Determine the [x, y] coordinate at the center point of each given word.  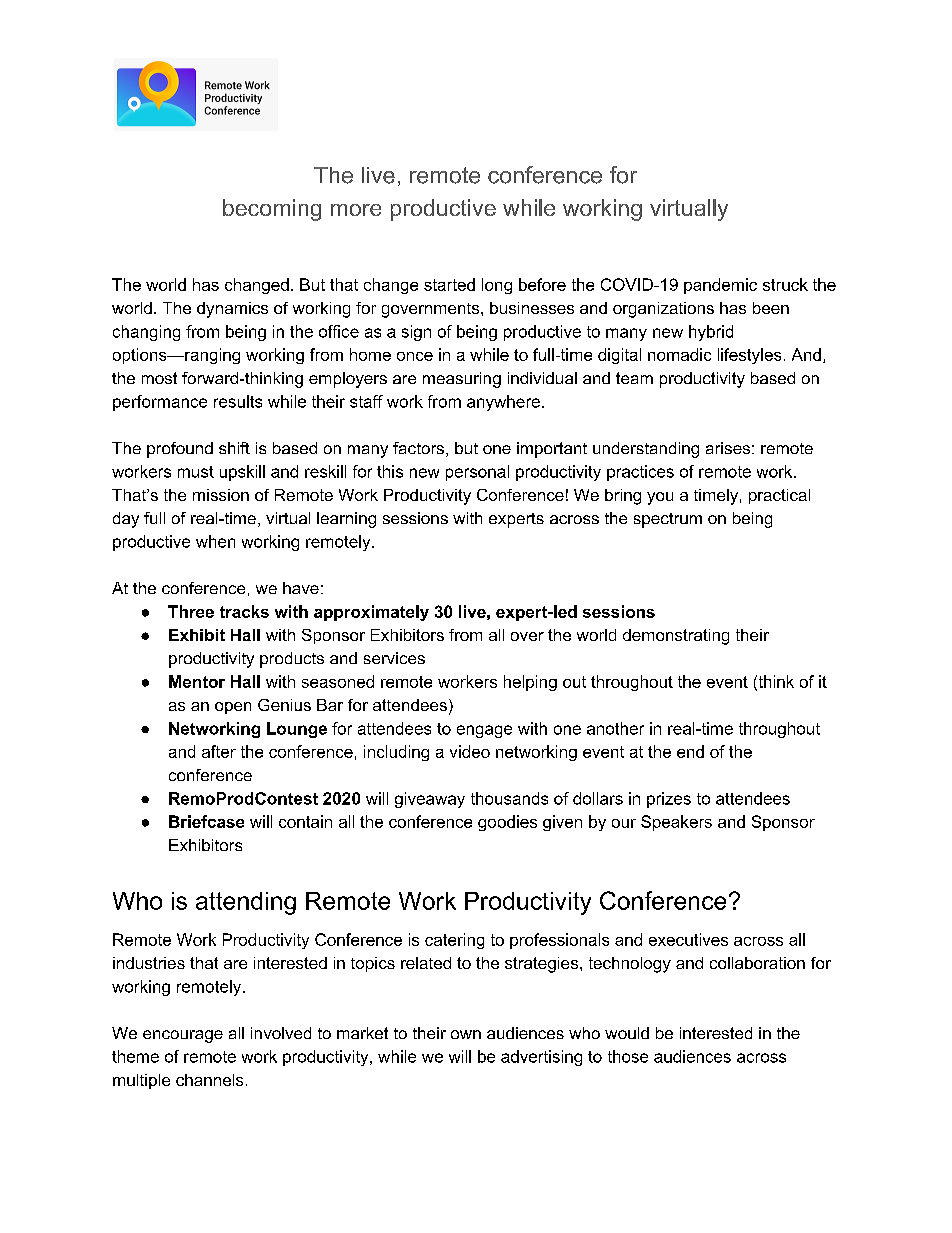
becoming [272, 210]
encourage [183, 1036]
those [628, 1056]
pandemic [720, 286]
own [466, 1034]
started [449, 284]
